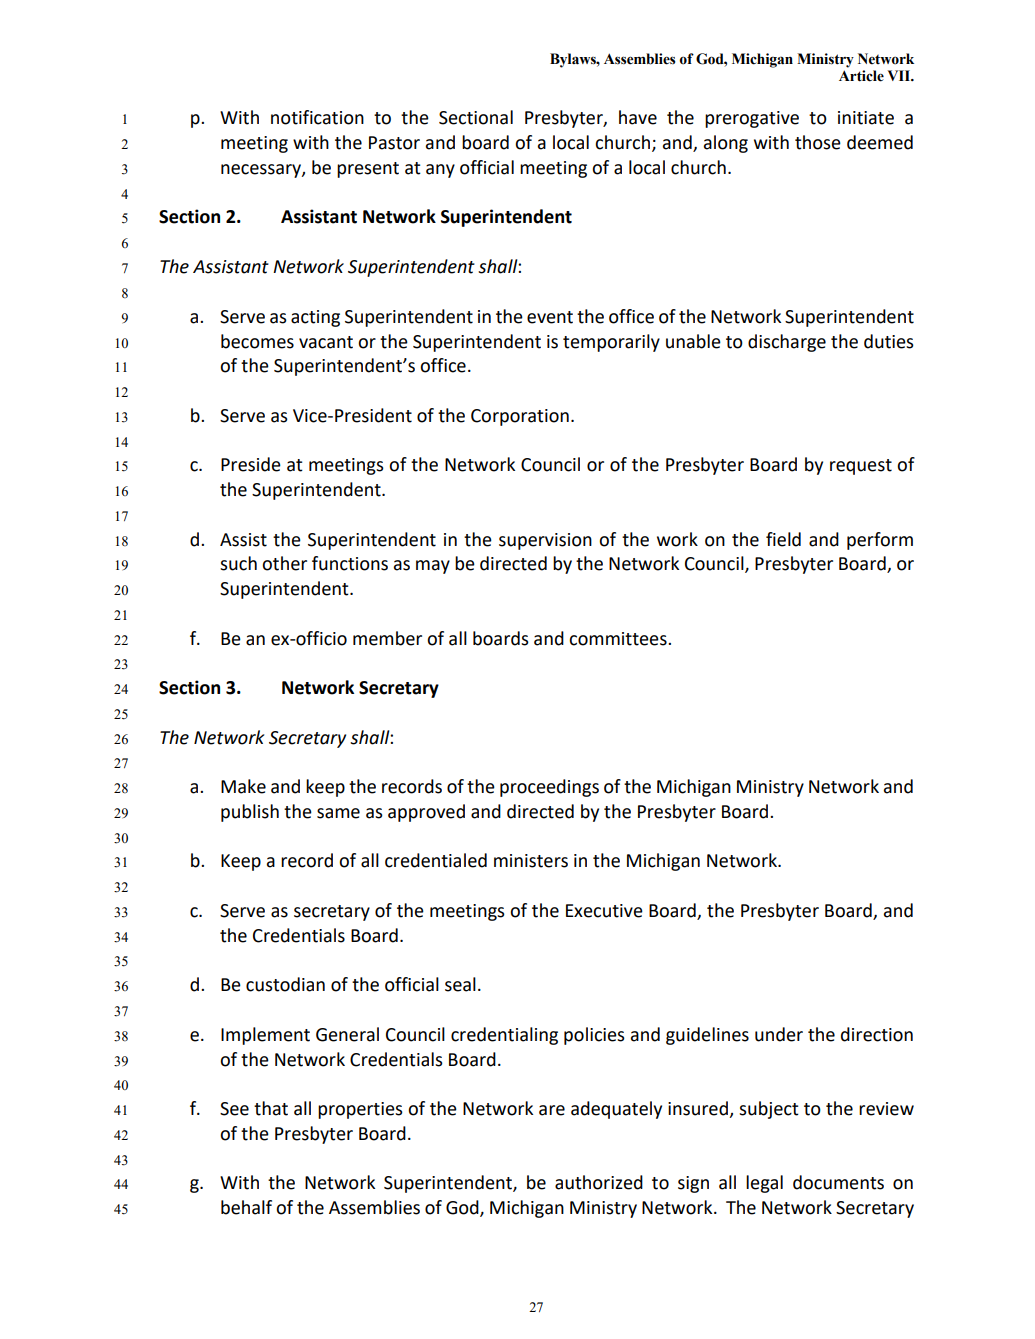 This screenshot has width=1035, height=1339. Describe the element at coordinates (638, 117) in the screenshot. I see `have` at that location.
